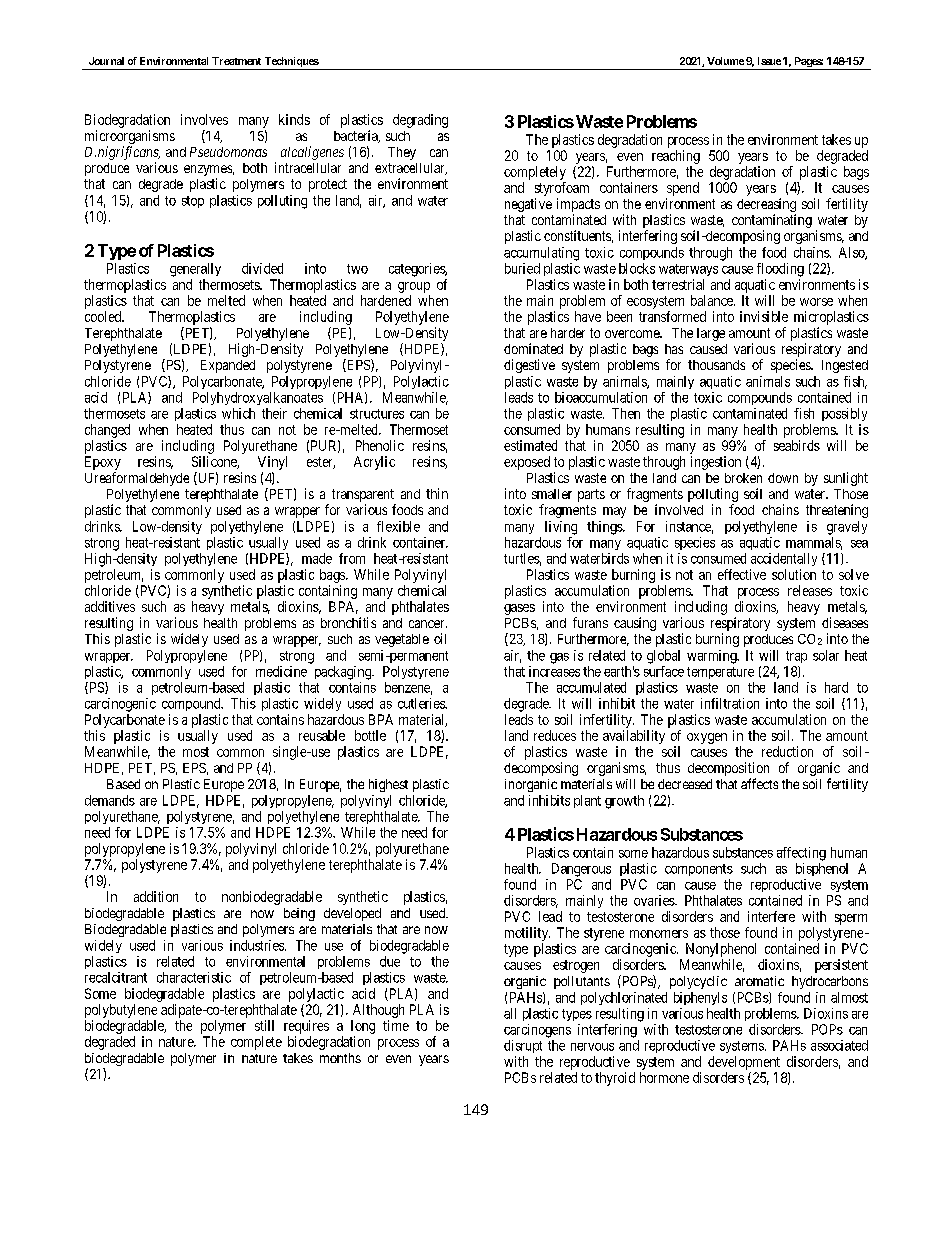 The image size is (952, 1233). Describe the element at coordinates (420, 121) in the page. I see `degrading` at that location.
